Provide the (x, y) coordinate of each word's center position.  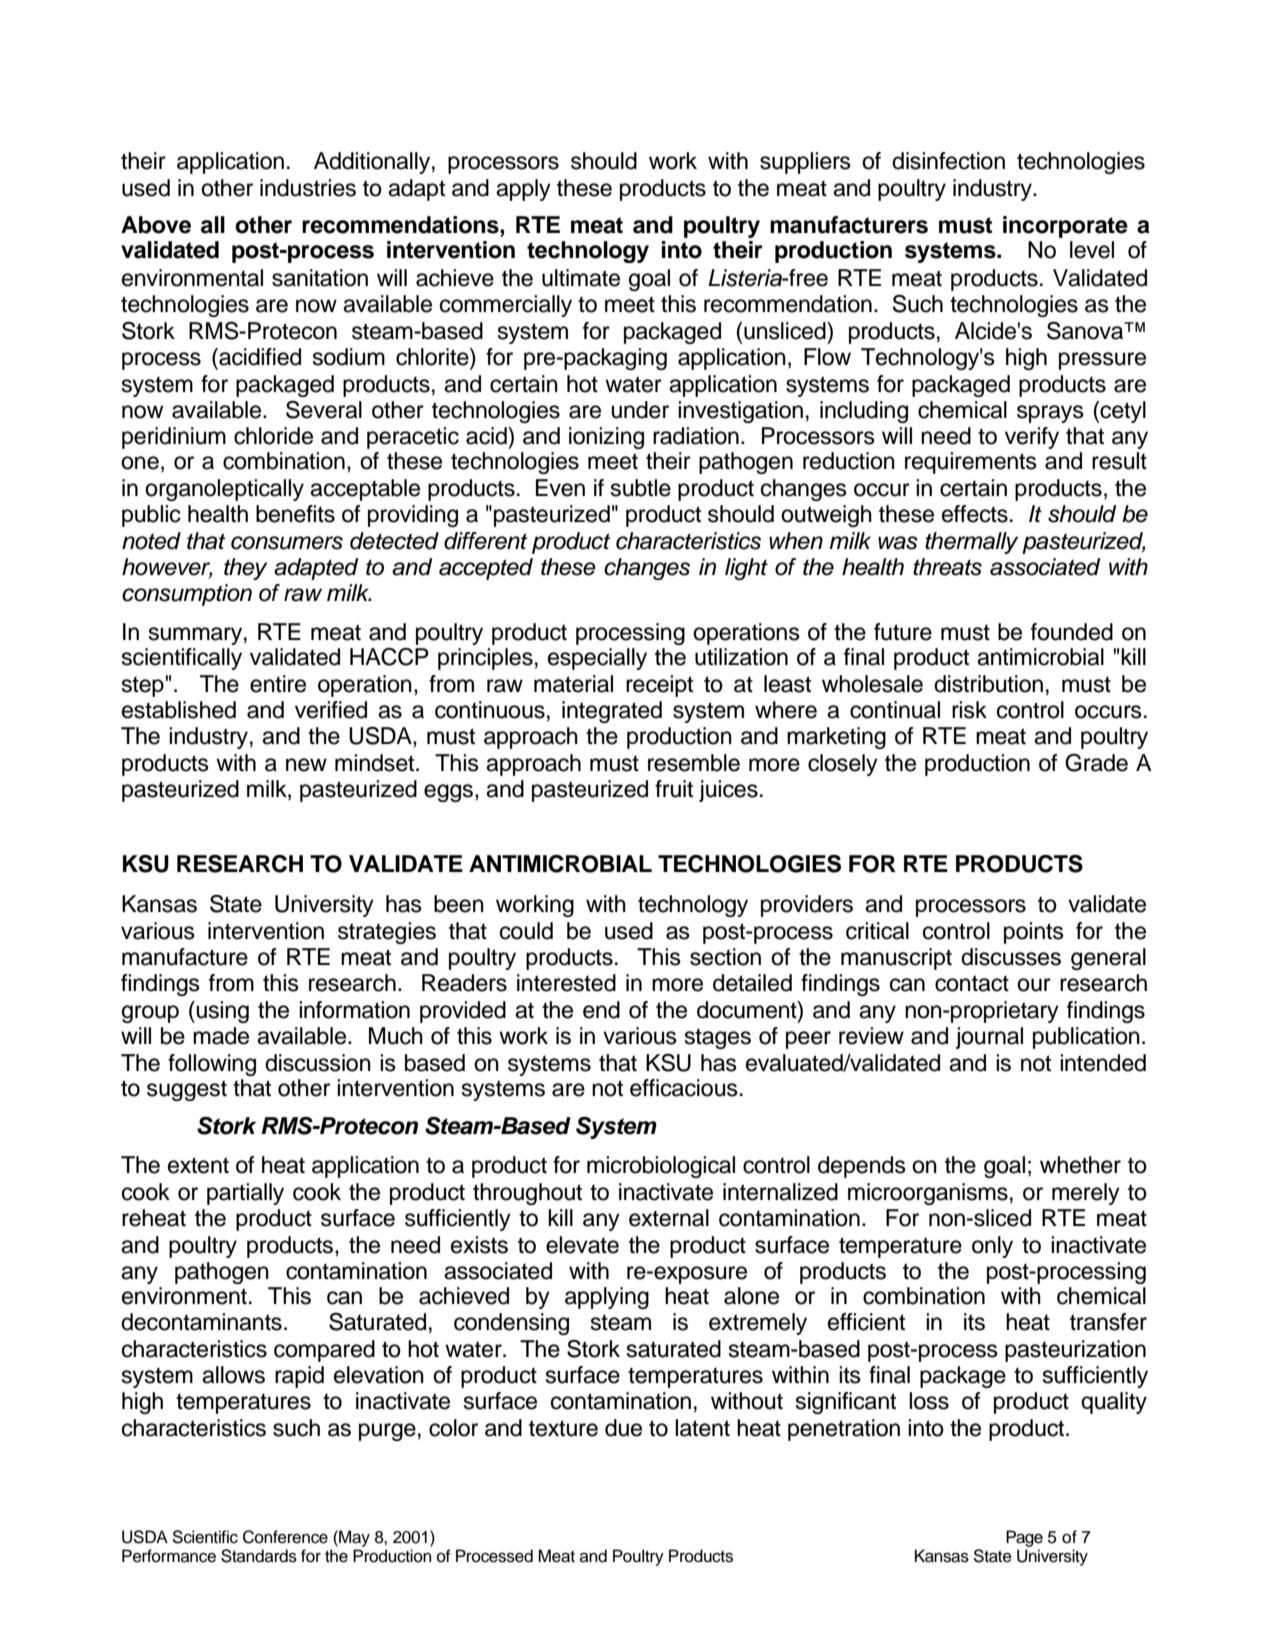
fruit (674, 789)
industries (308, 188)
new (306, 765)
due (623, 1428)
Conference (285, 1537)
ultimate (581, 278)
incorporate (1065, 227)
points (1034, 933)
